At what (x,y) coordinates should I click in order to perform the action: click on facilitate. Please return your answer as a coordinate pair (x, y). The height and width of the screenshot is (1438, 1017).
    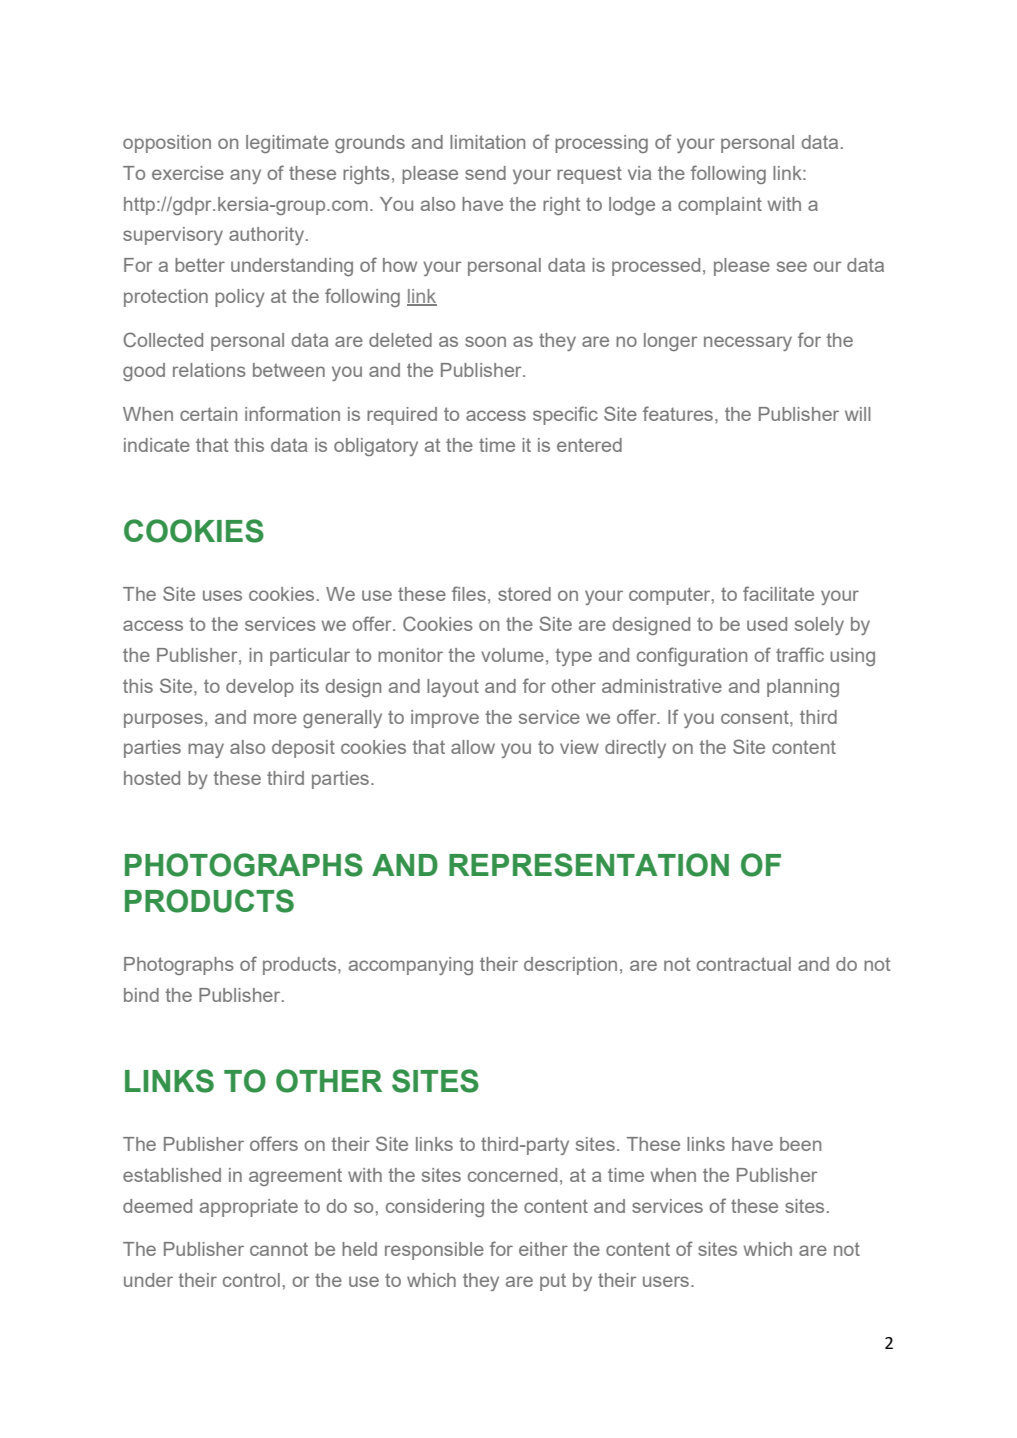
    Looking at the image, I should click on (778, 593).
